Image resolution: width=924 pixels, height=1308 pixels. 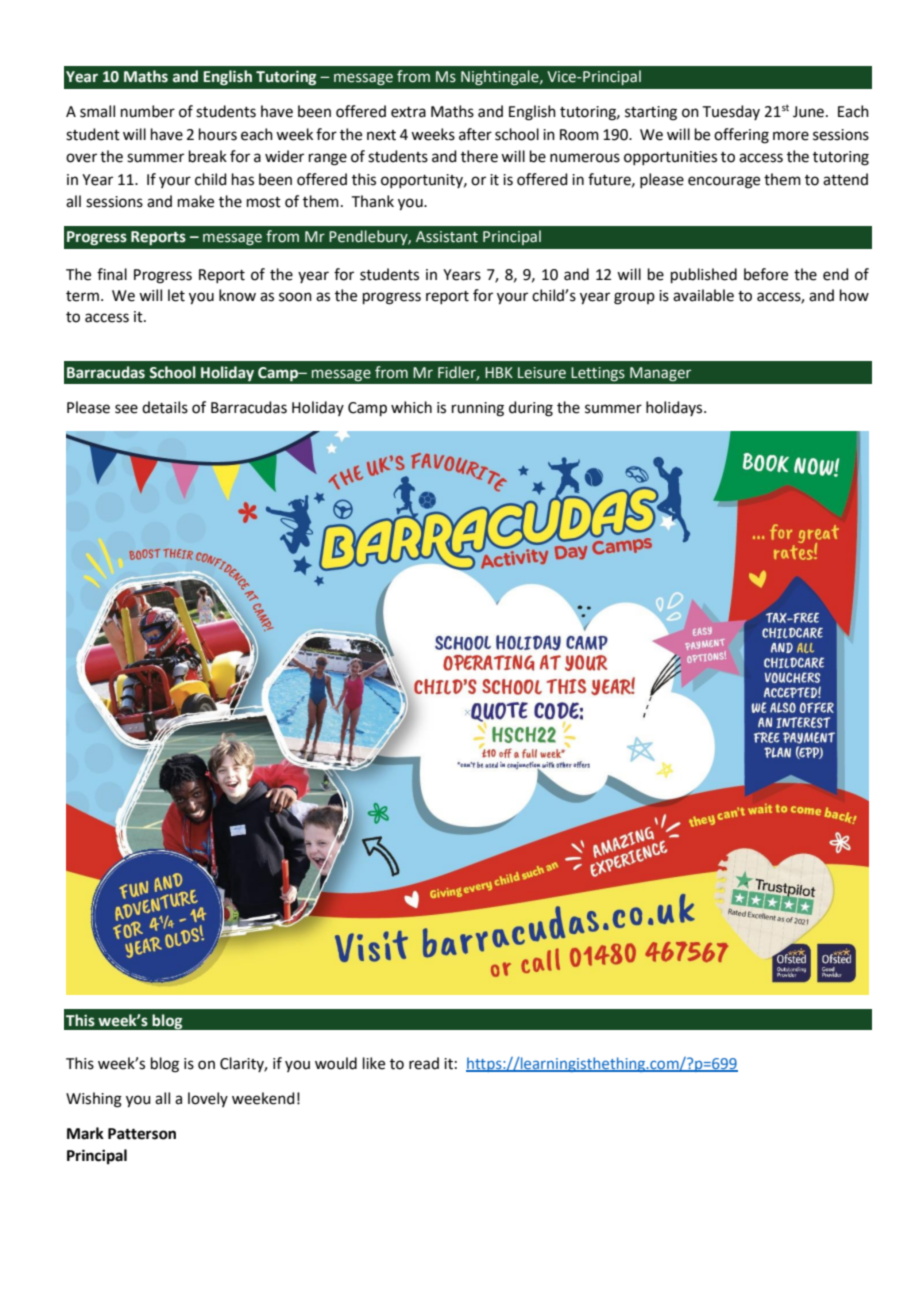 I want to click on details, so click(x=165, y=407).
